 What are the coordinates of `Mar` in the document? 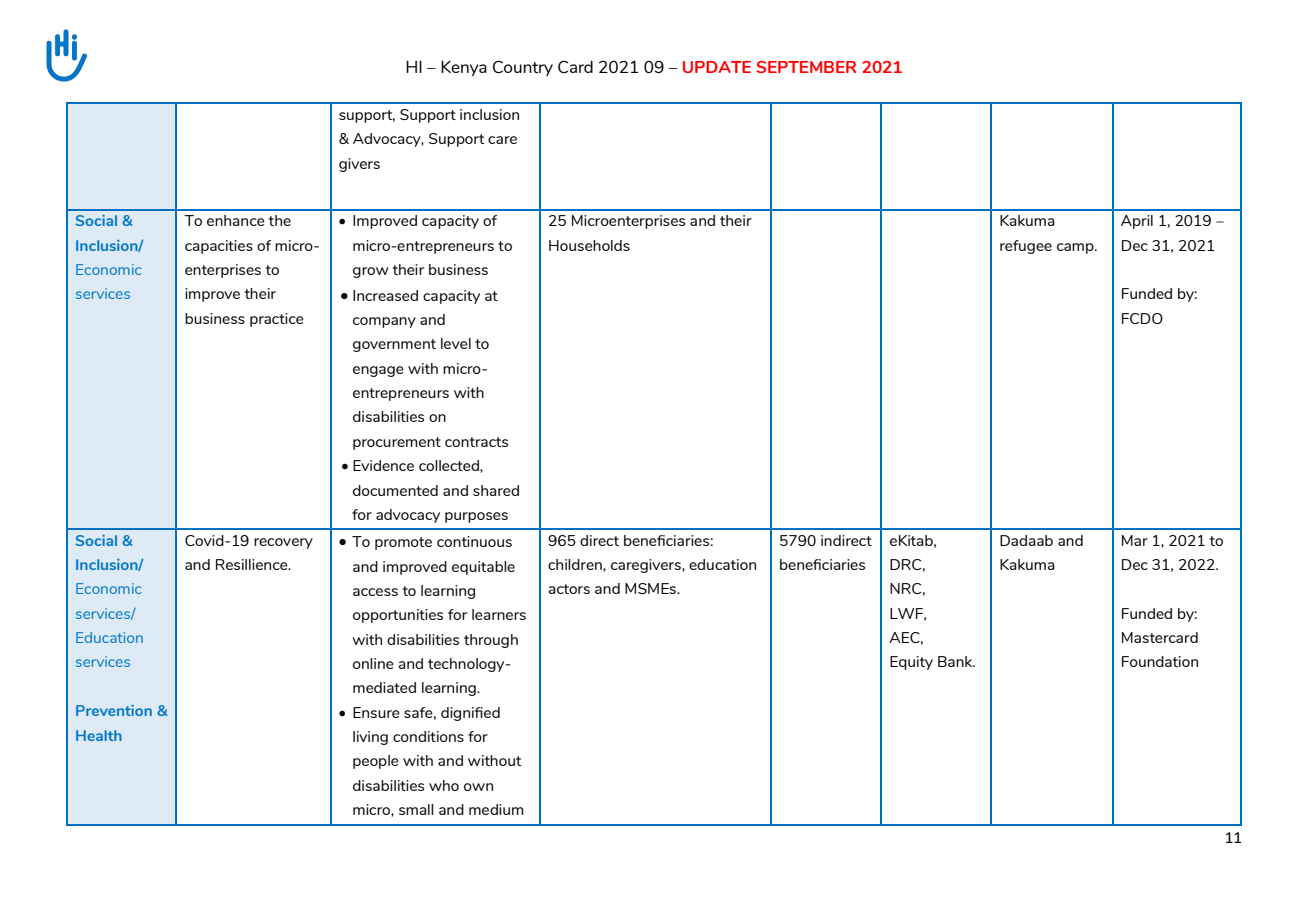 It's located at (1135, 540).
